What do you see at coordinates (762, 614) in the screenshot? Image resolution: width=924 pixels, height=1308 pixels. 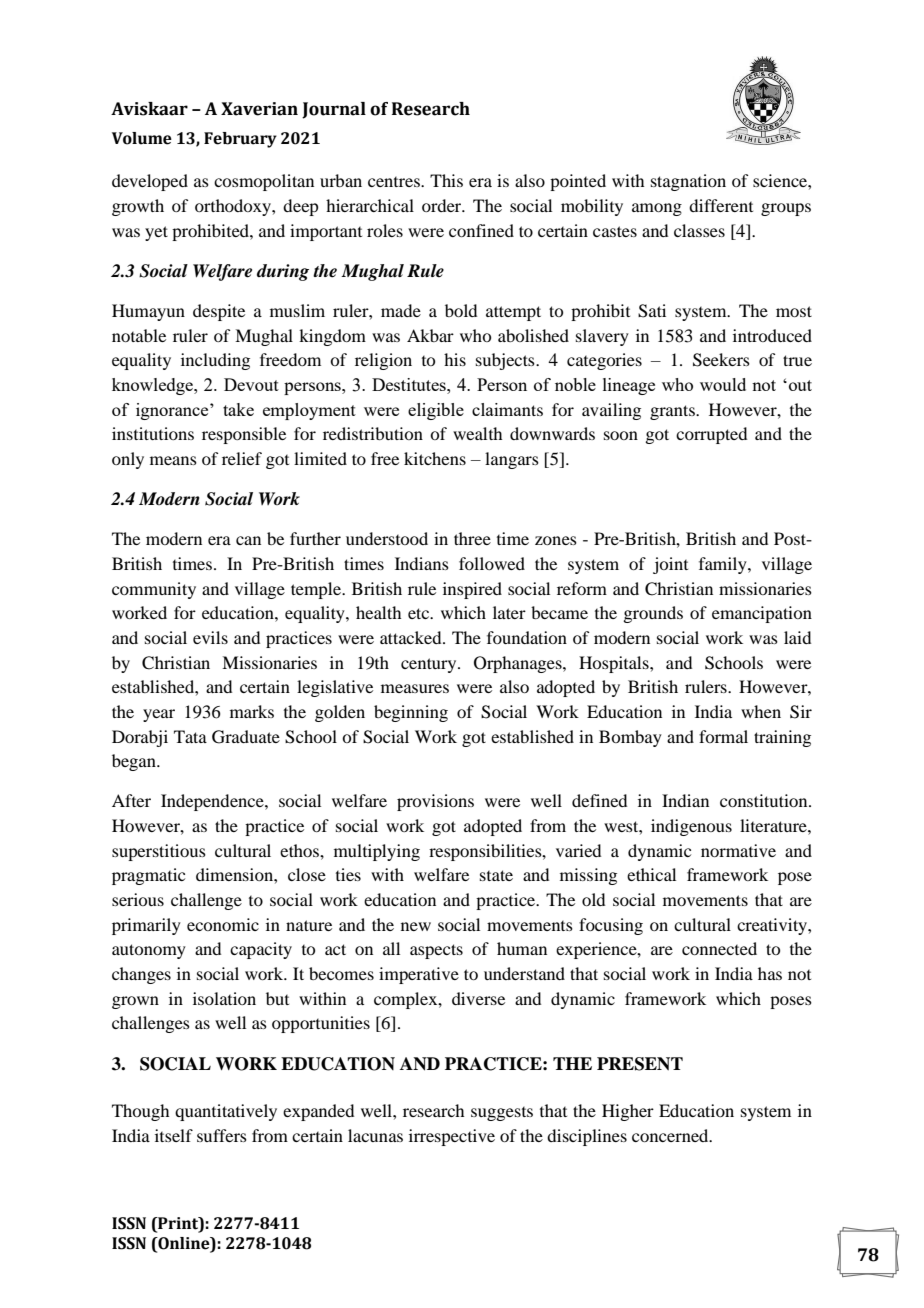 I see `emancipation` at bounding box center [762, 614].
